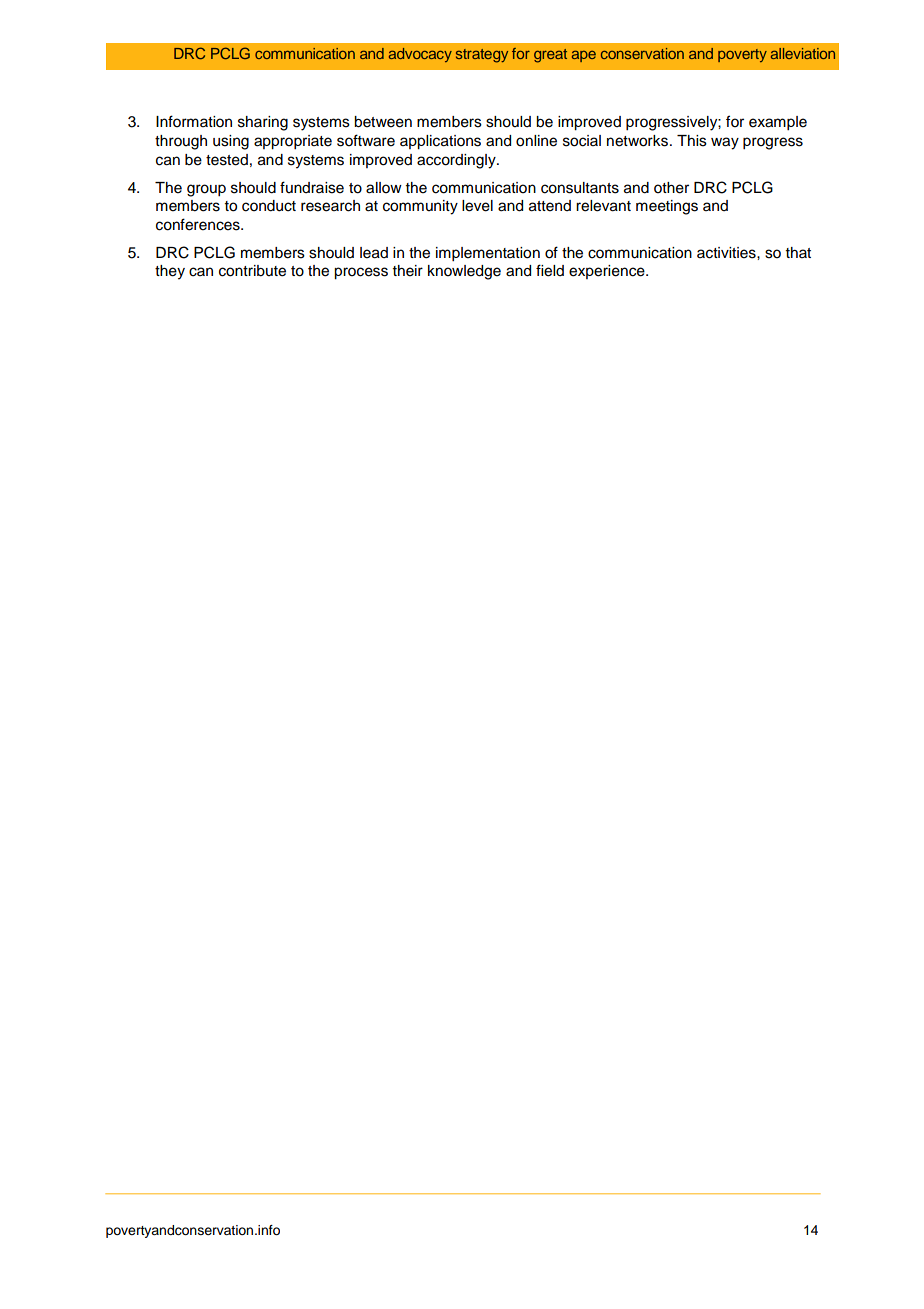 The image size is (924, 1309). I want to click on sharing, so click(263, 123).
